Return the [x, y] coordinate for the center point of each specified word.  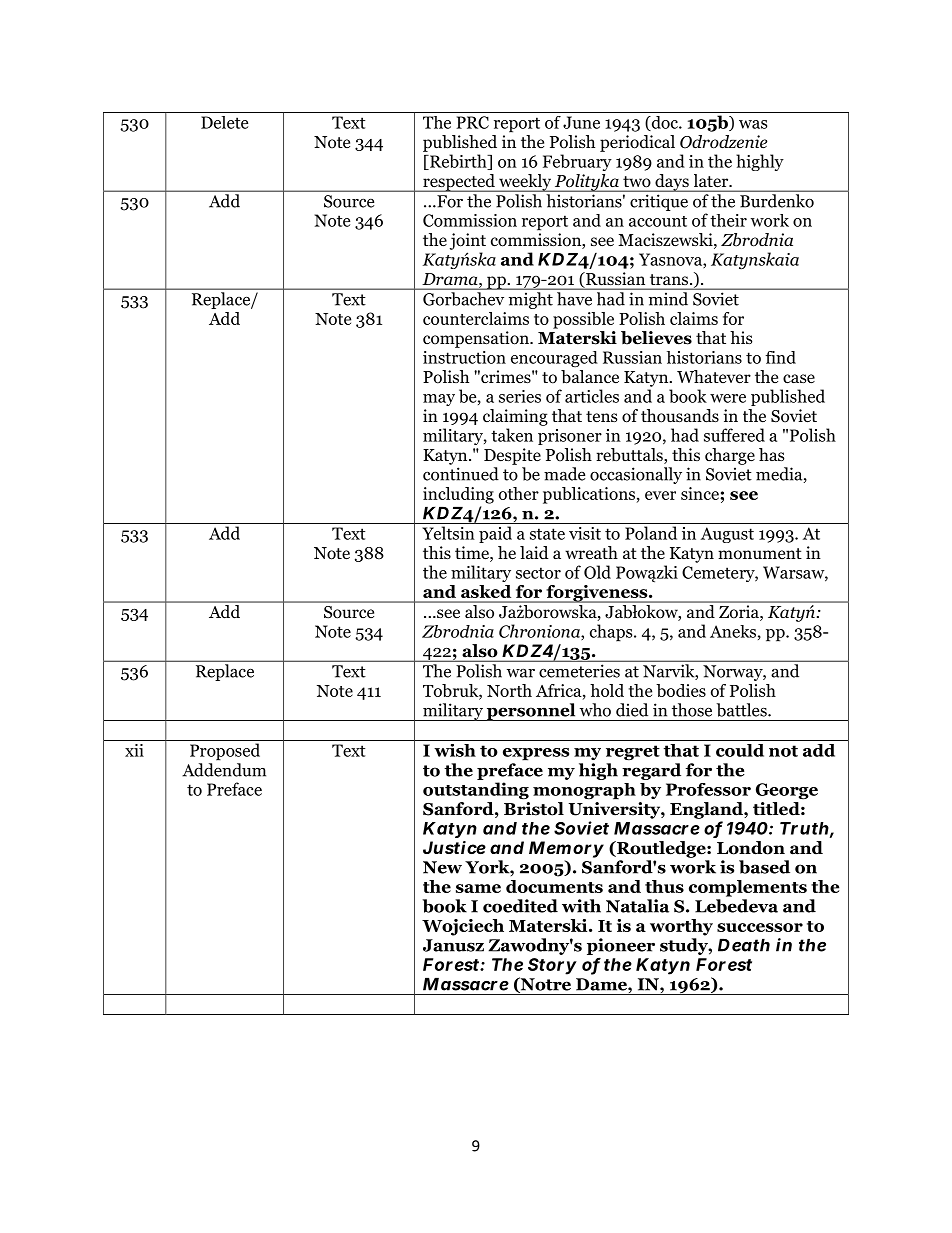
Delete [224, 122]
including [458, 495]
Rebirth [458, 162]
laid [534, 552]
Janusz [453, 945]
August [727, 535]
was [753, 124]
